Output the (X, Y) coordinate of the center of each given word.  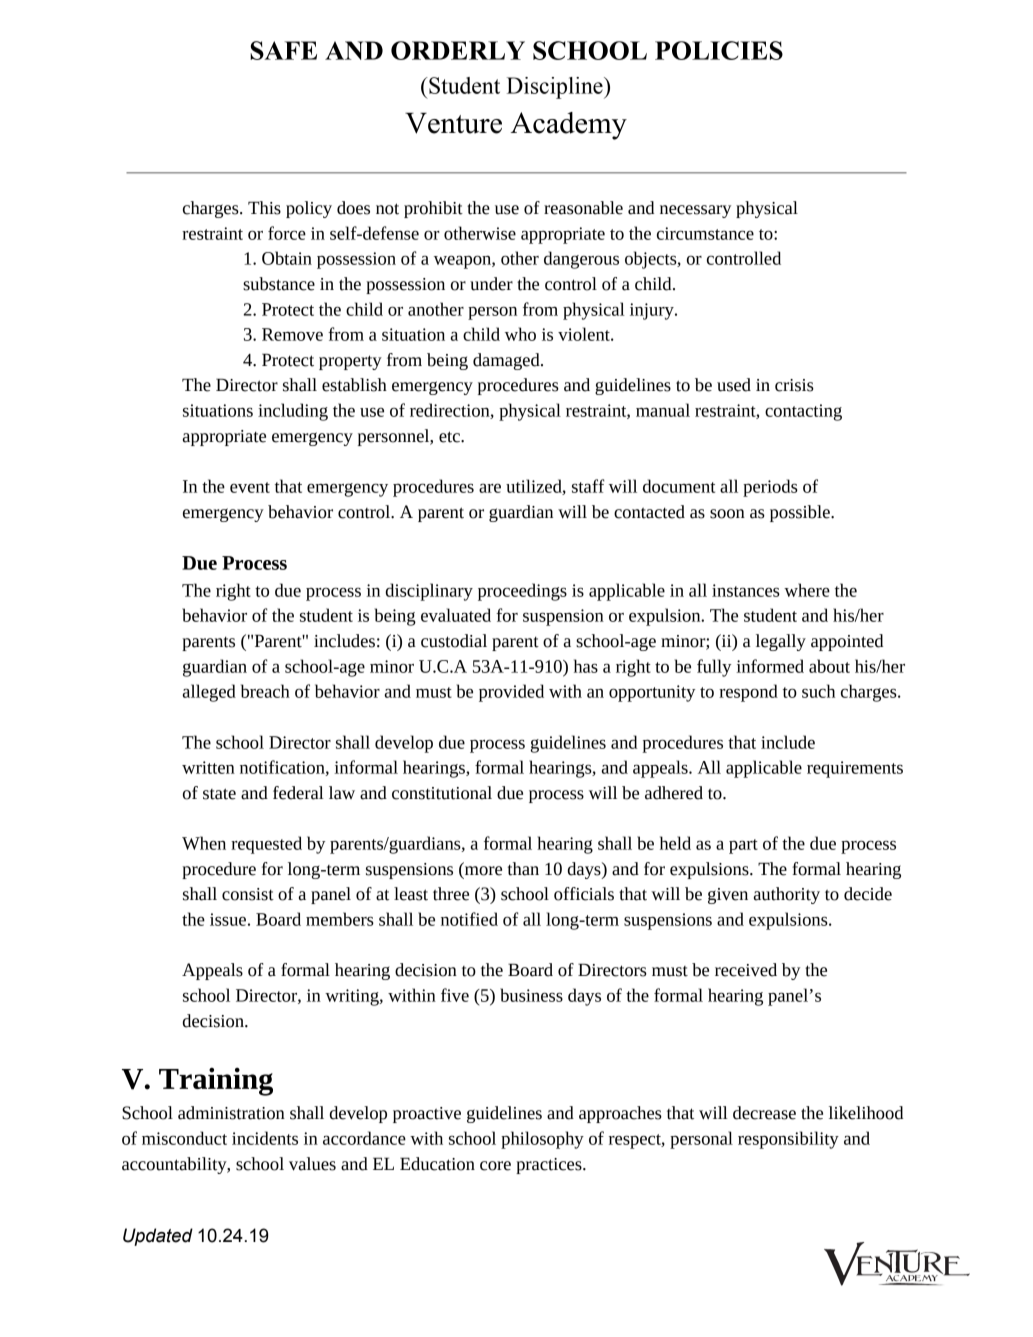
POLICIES (719, 50)
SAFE (283, 50)
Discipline (556, 88)
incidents (265, 1138)
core (495, 1166)
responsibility (788, 1140)
